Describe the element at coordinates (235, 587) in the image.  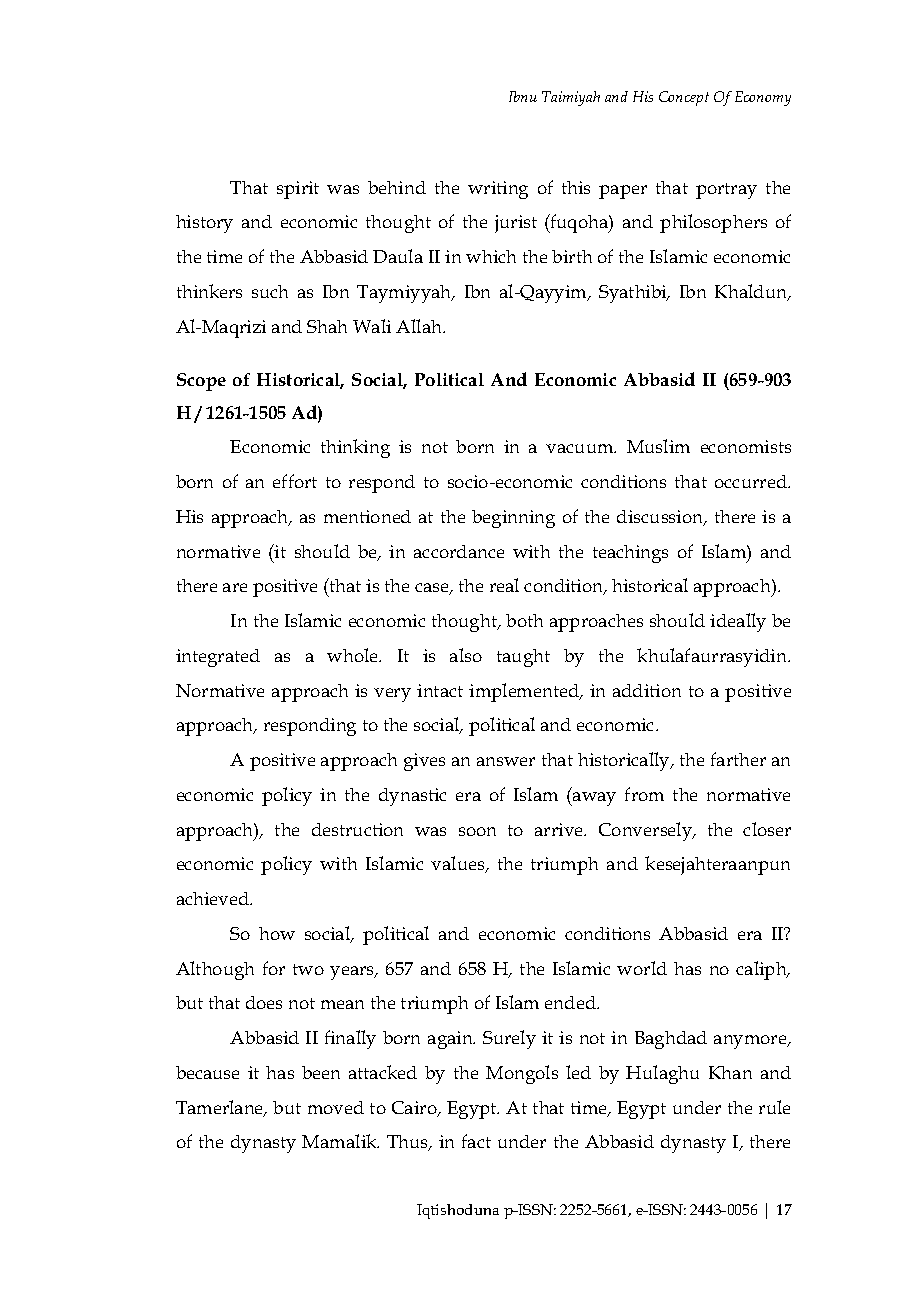
I see `are` at that location.
